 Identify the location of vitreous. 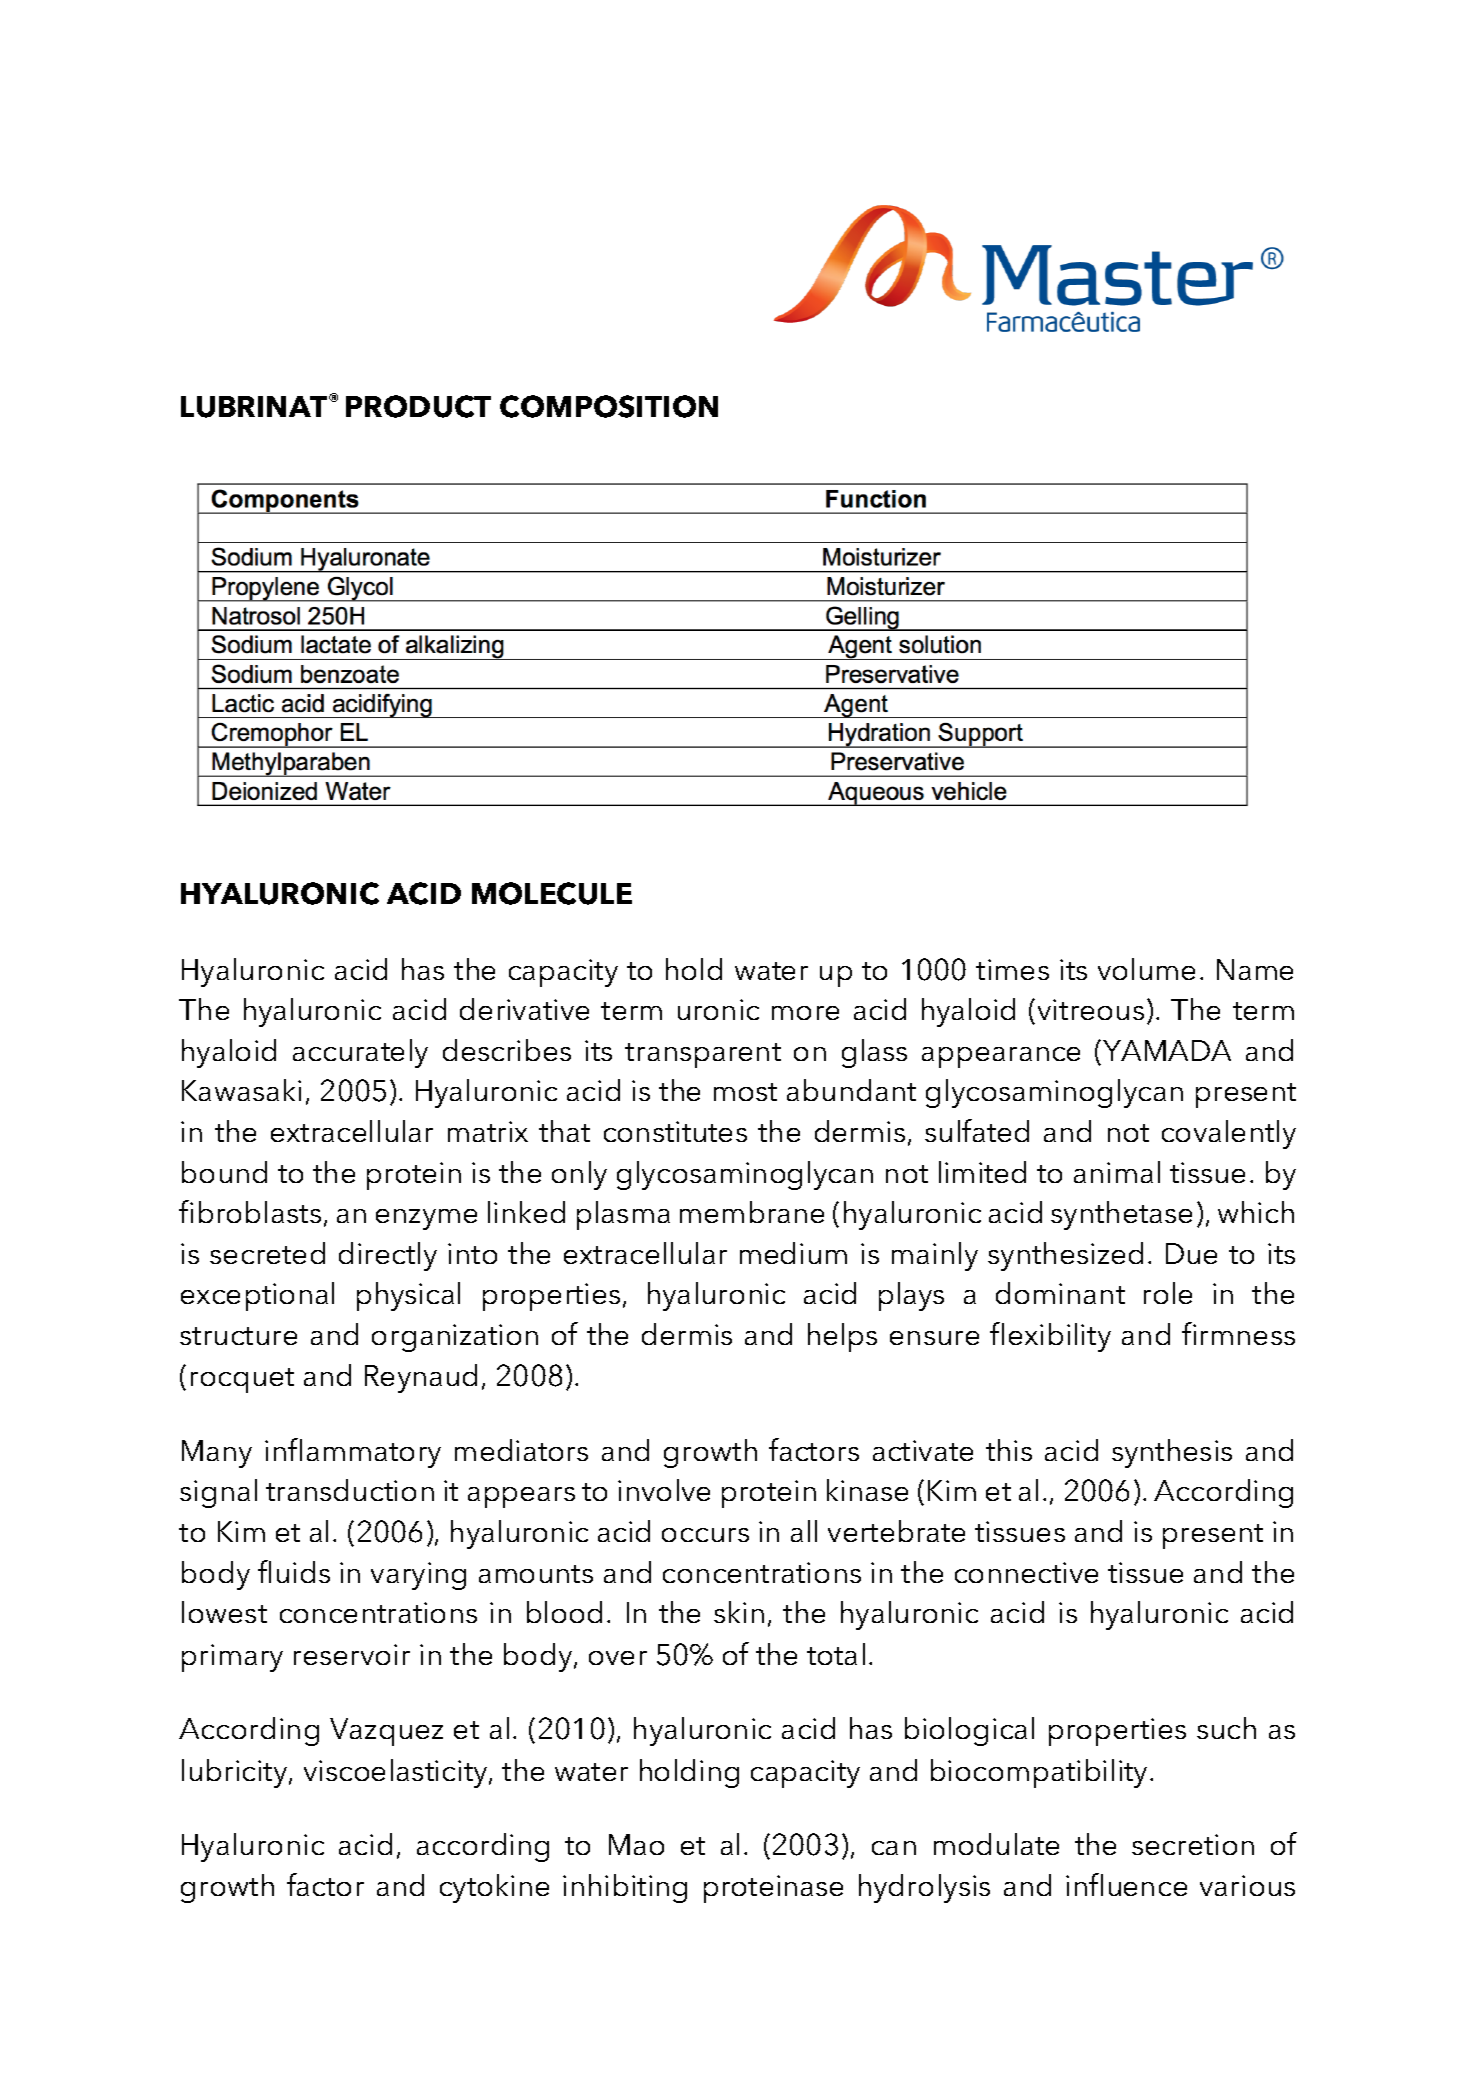
(1091, 1009).
